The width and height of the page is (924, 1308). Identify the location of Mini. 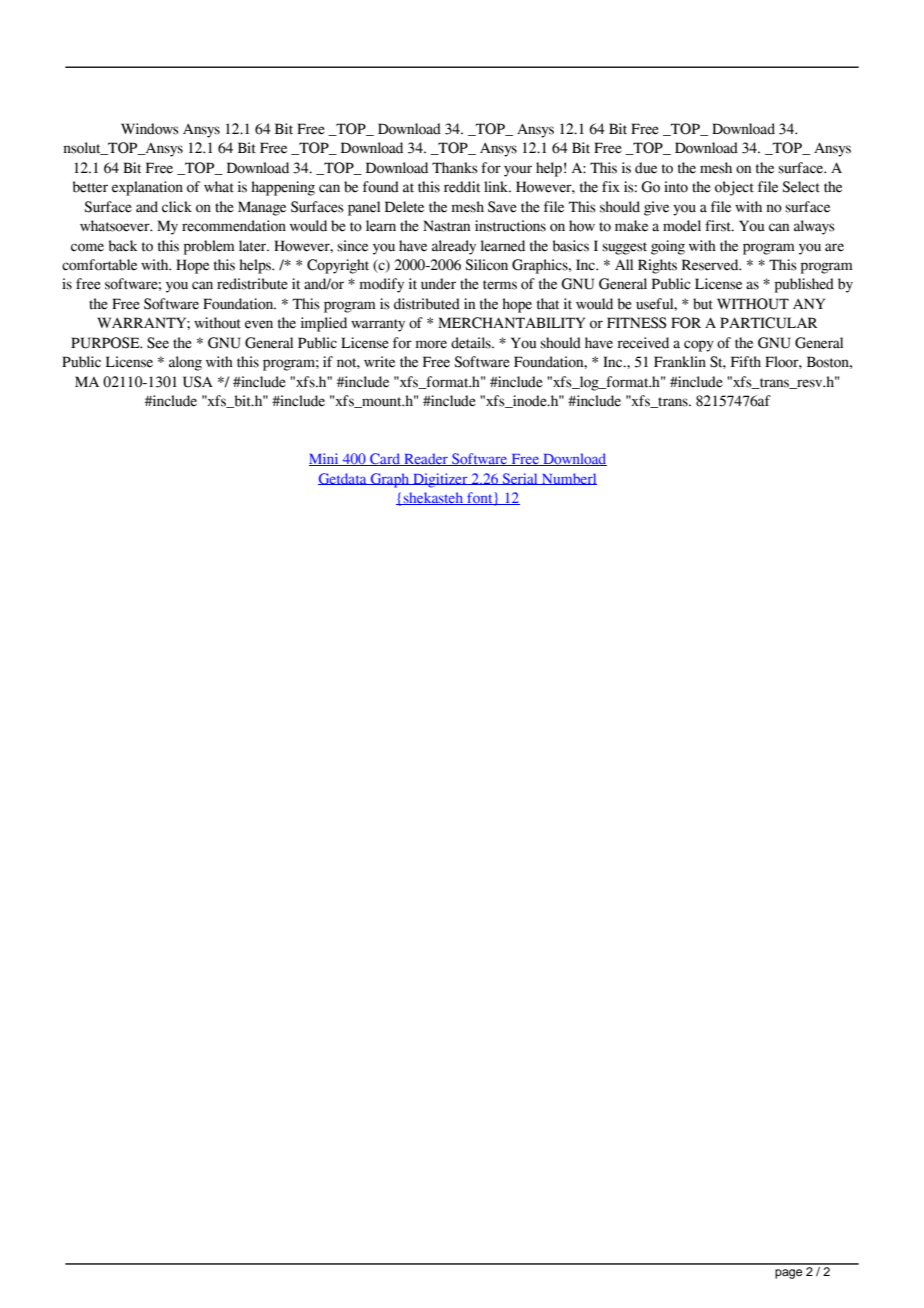
(325, 459).
